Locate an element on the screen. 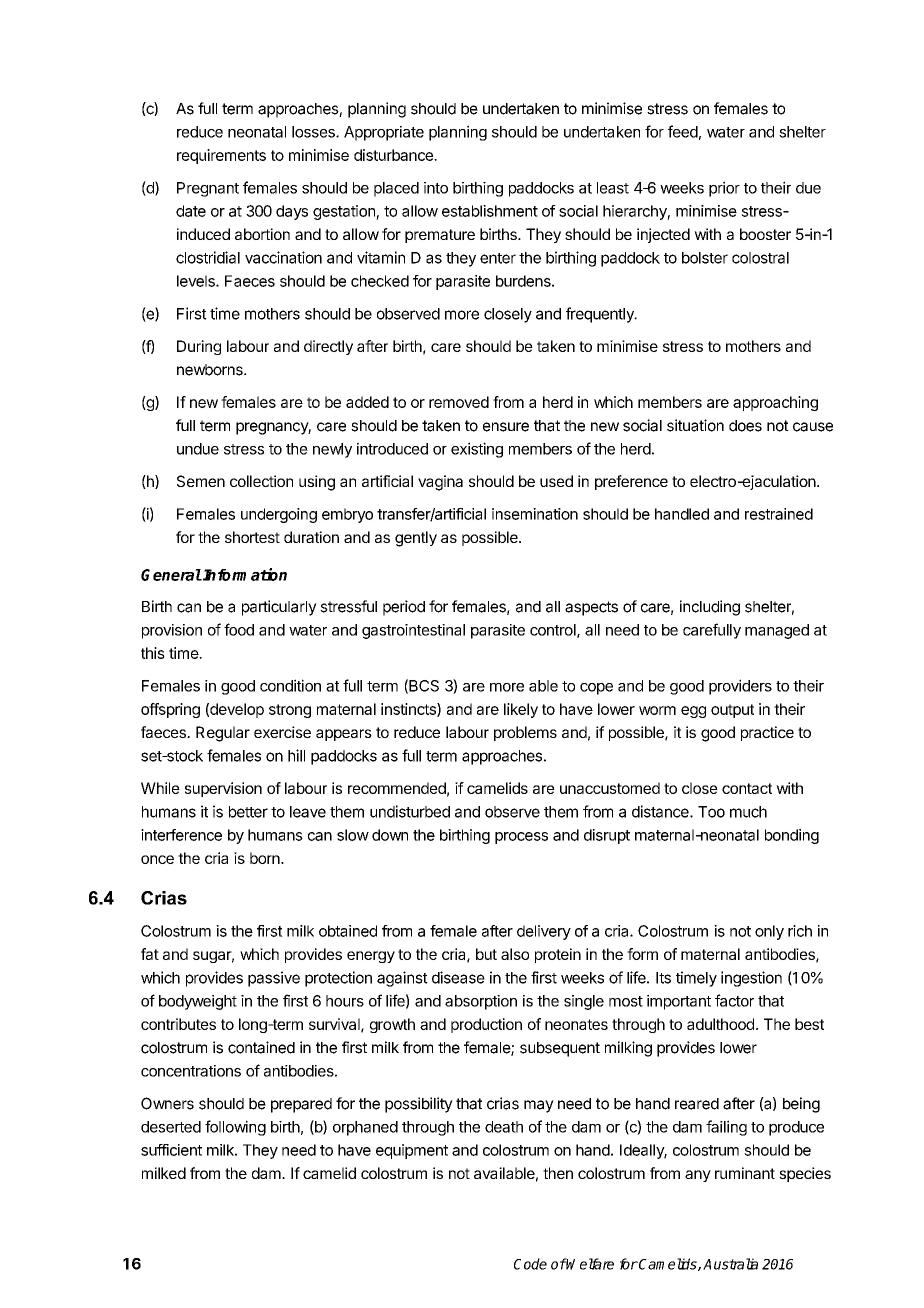 The height and width of the screenshot is (1308, 924). removed is located at coordinates (459, 402).
